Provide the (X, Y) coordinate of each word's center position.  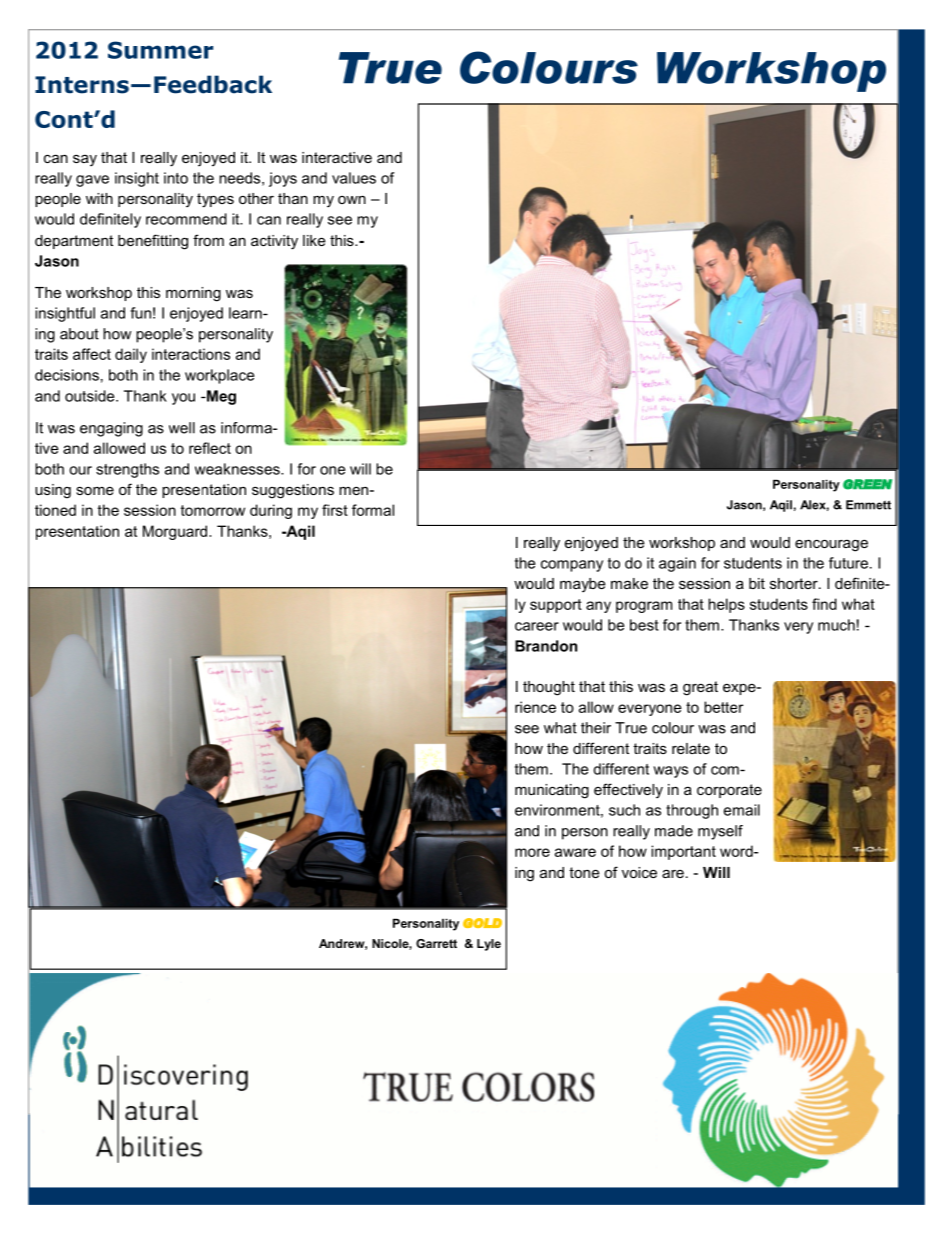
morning (193, 294)
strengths (127, 470)
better (723, 707)
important (683, 852)
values (354, 178)
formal (373, 510)
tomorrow (213, 510)
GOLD (482, 923)
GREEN (867, 484)
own (352, 199)
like (314, 240)
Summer (160, 50)
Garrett (436, 943)
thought (549, 688)
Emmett (868, 505)
